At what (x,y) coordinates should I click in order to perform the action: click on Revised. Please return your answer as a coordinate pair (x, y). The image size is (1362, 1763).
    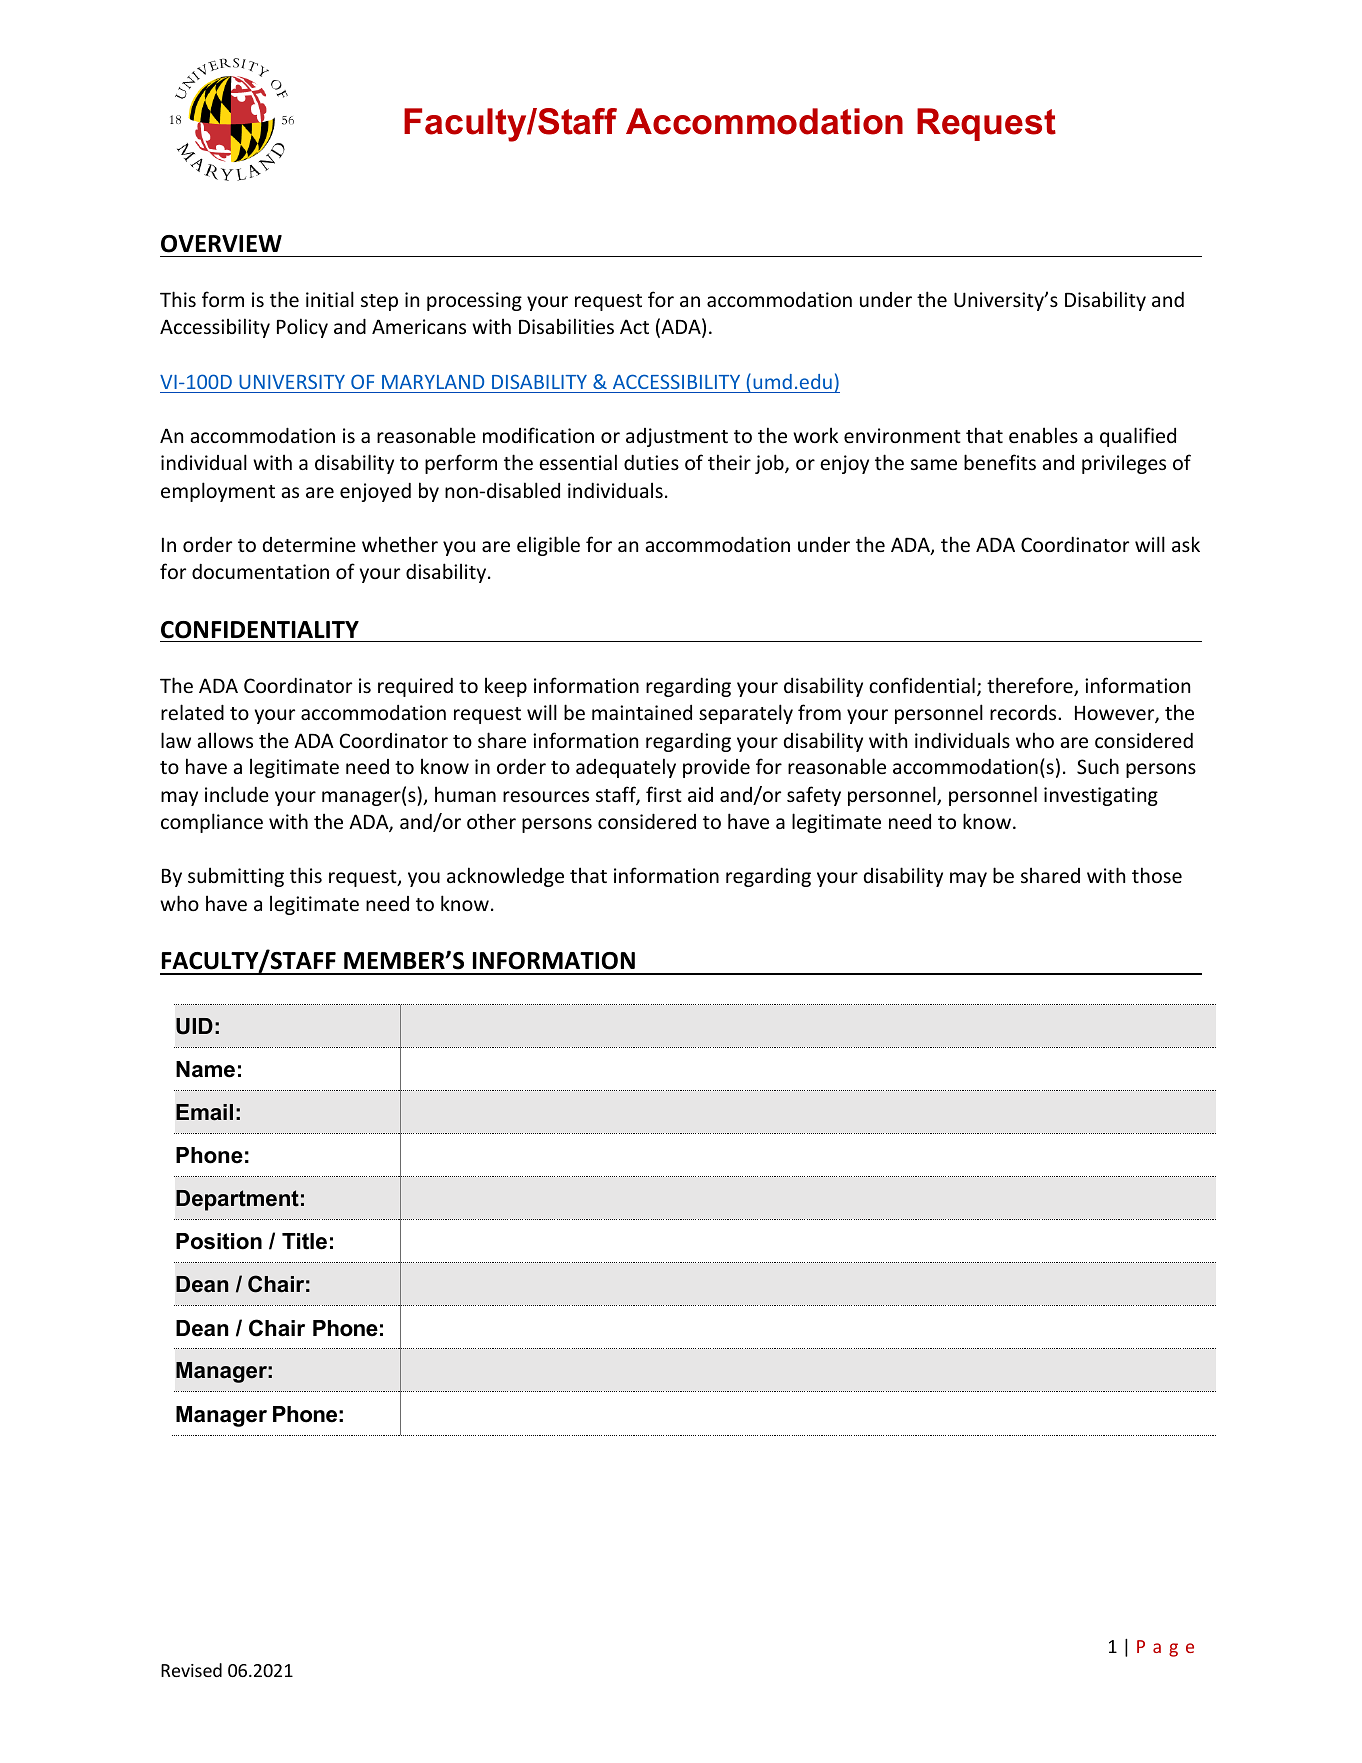
    Looking at the image, I should click on (191, 1670).
